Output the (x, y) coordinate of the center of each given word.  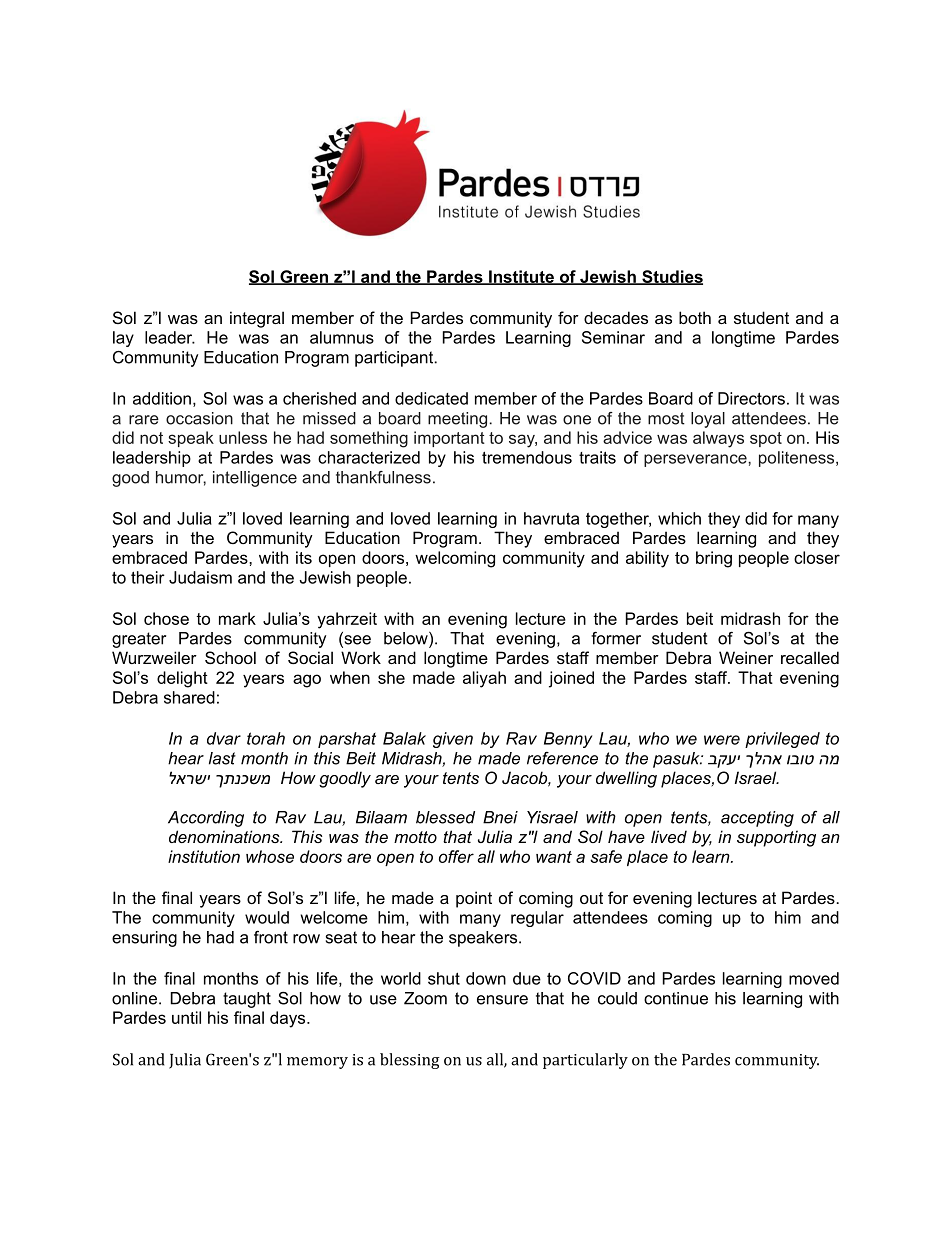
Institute (521, 277)
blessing (410, 1061)
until (186, 1017)
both (695, 317)
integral (257, 319)
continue (676, 998)
